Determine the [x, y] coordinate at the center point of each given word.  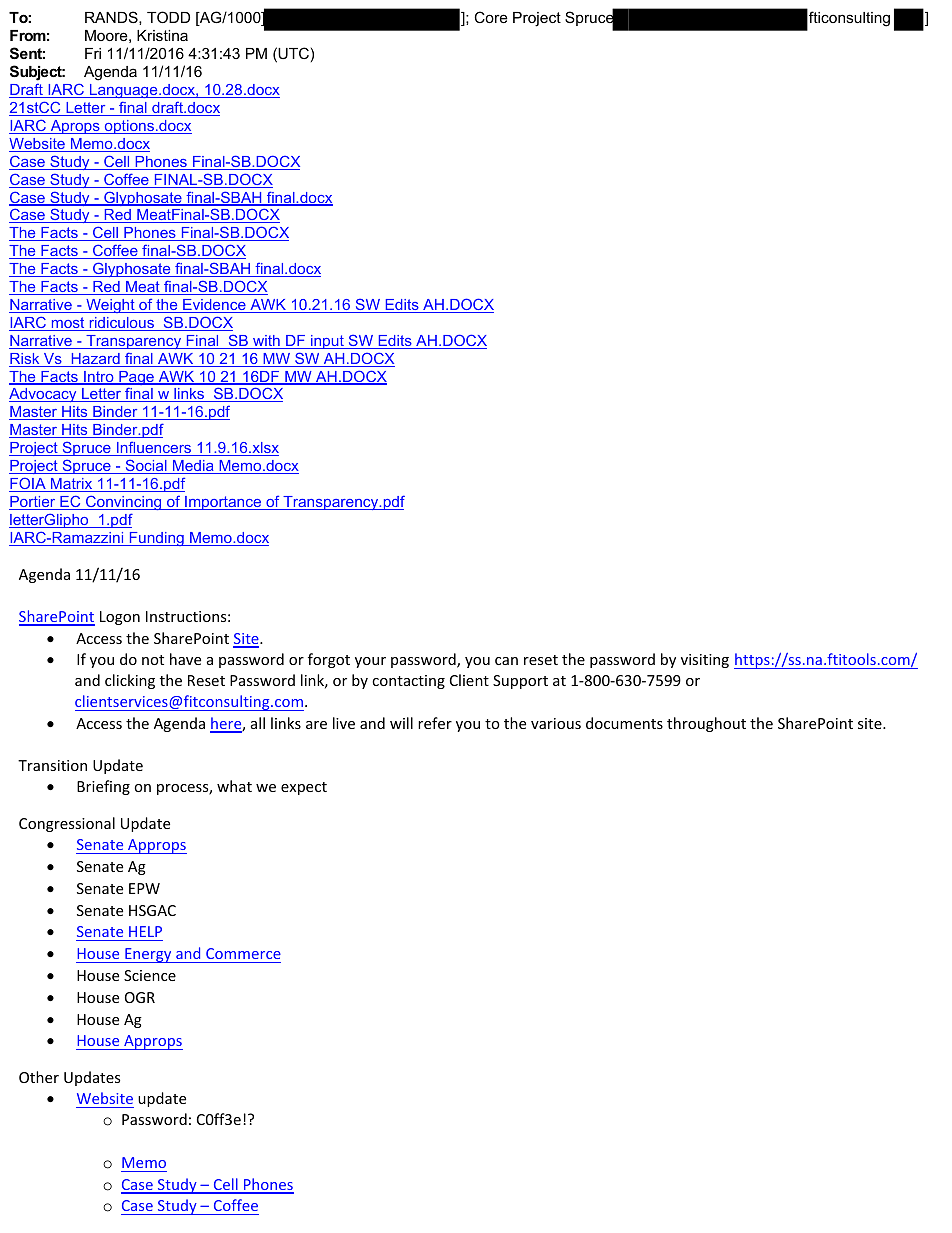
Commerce [243, 953]
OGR [140, 997]
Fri [93, 53]
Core [491, 17]
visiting [705, 661]
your [370, 662]
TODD [168, 17]
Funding [156, 539]
